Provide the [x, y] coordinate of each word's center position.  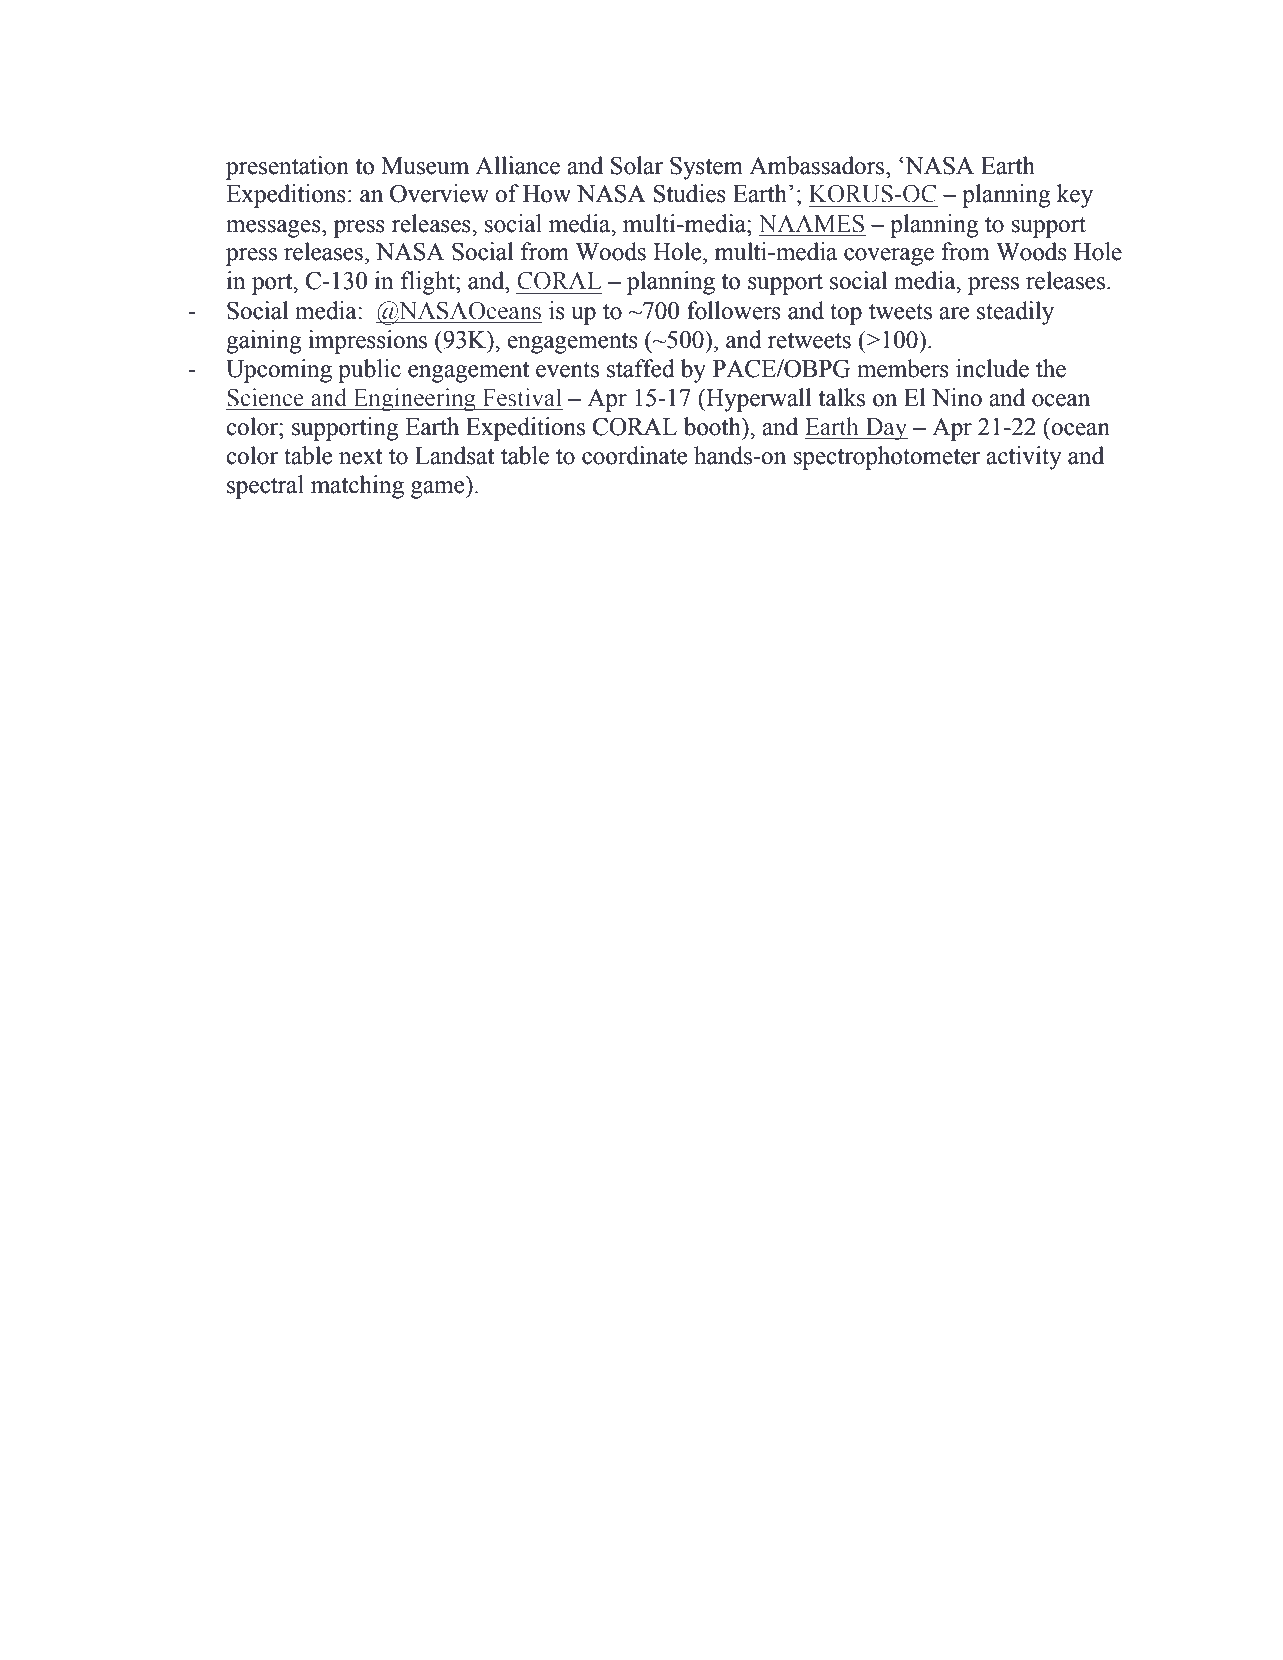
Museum [425, 166]
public [369, 371]
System [706, 168]
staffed [641, 368]
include [992, 368]
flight [429, 283]
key [1075, 196]
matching [357, 487]
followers [734, 310]
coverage [889, 257]
